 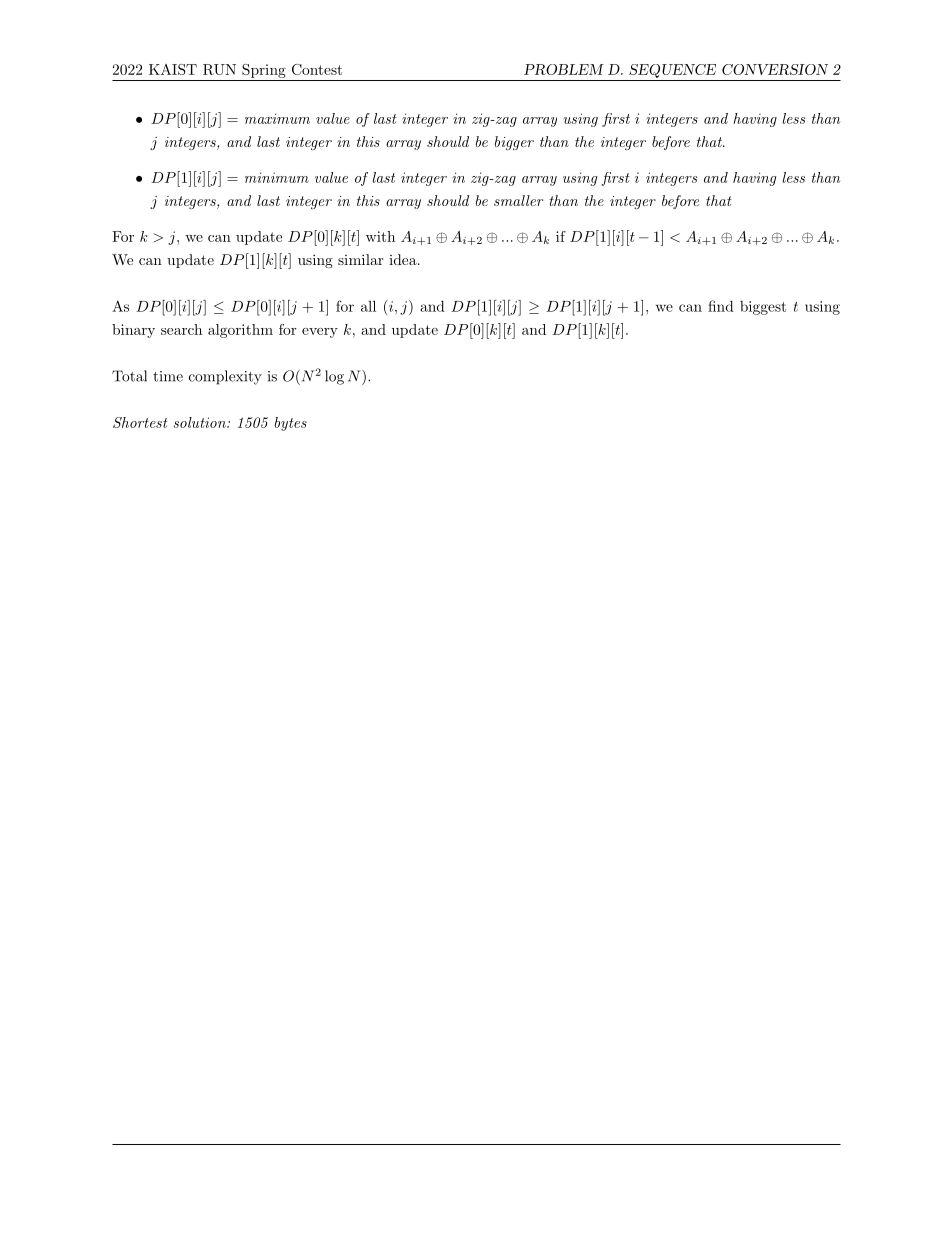 I want to click on similar, so click(x=360, y=259).
